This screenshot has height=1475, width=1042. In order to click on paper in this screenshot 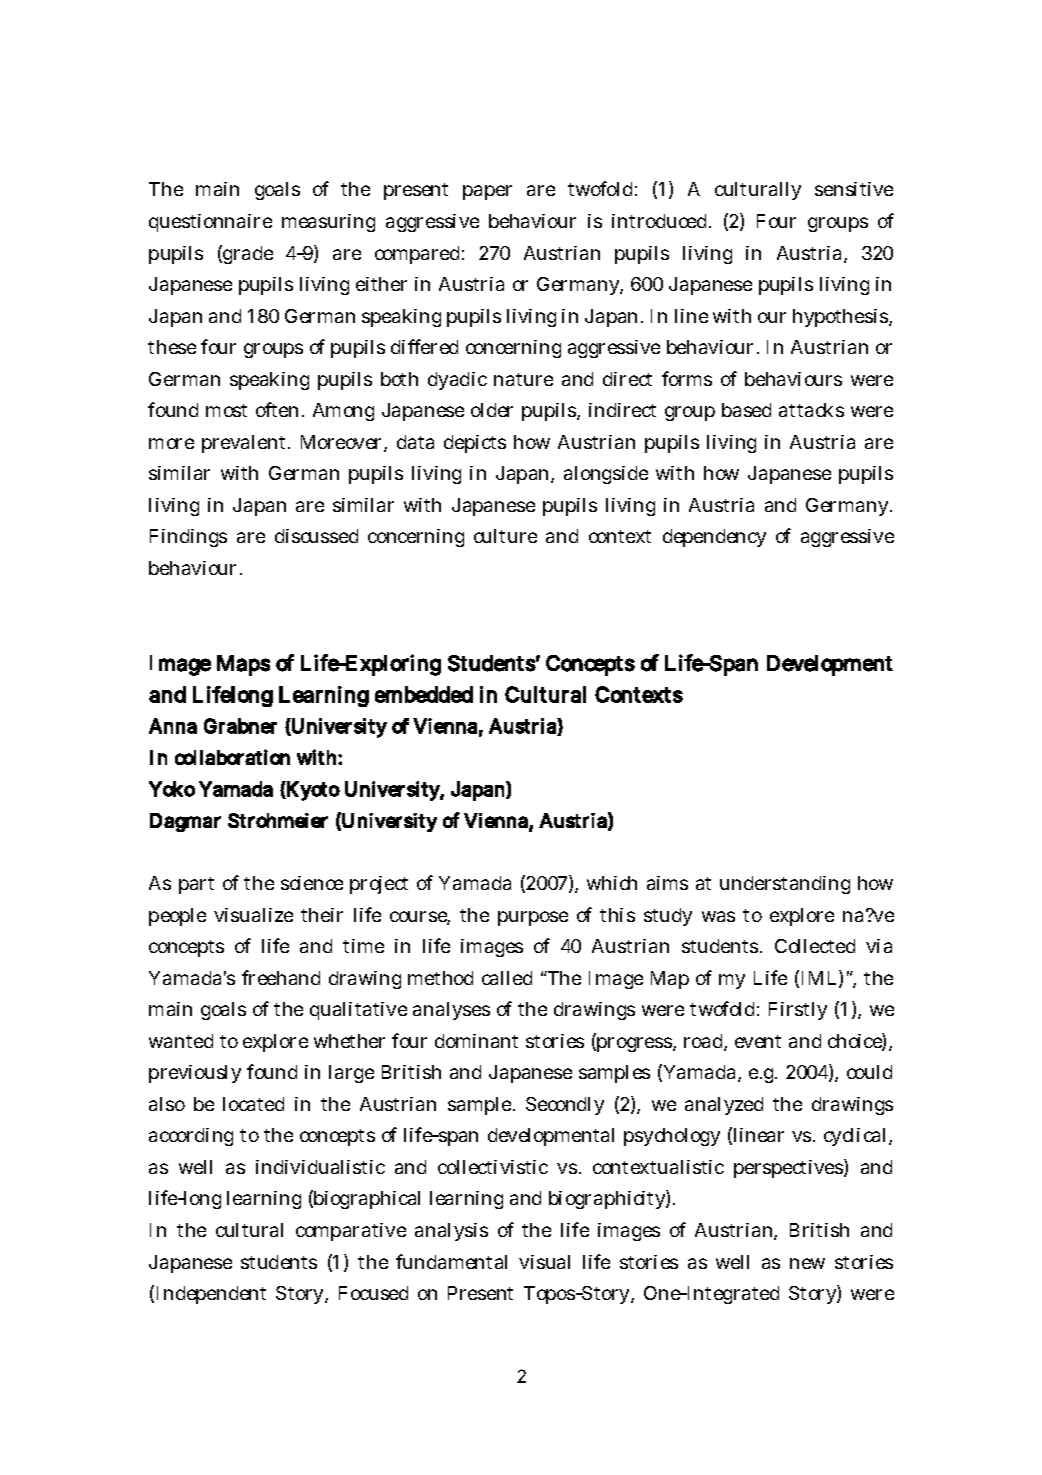, I will do `click(487, 192)`.
